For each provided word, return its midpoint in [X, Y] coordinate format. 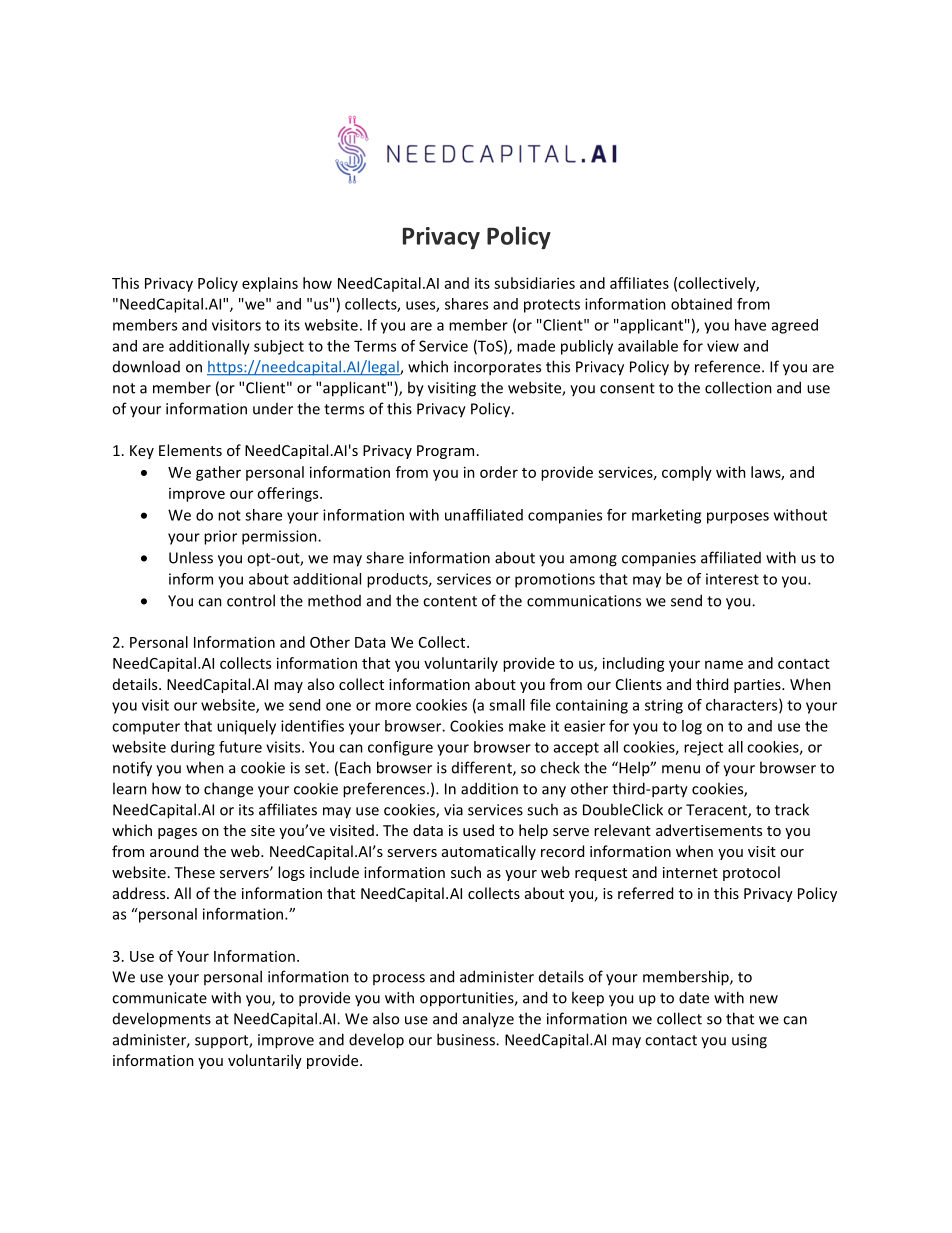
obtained [701, 304]
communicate [159, 998]
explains [270, 284]
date [694, 997]
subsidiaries [534, 283]
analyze [488, 1019]
